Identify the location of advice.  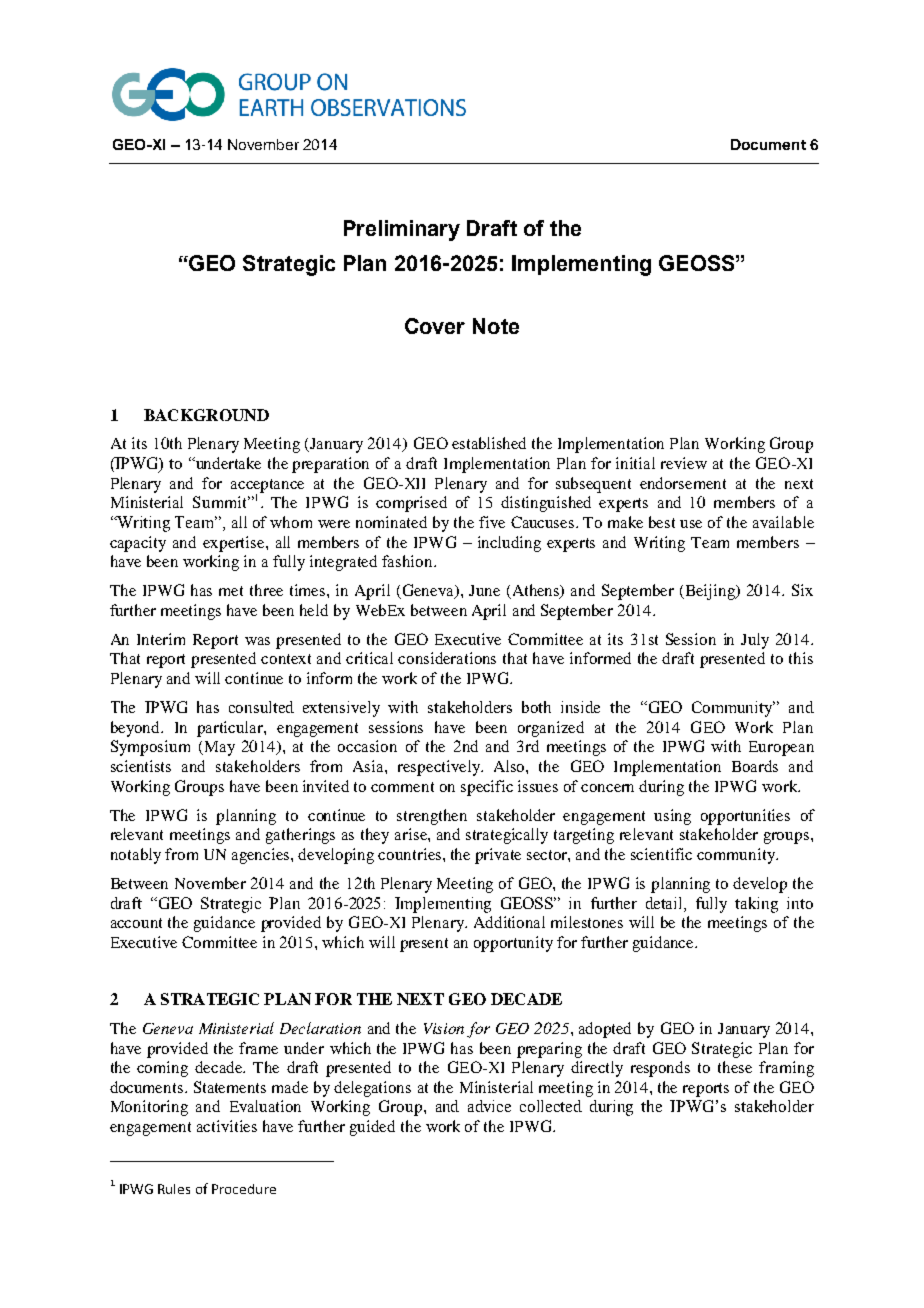
(489, 1106).
